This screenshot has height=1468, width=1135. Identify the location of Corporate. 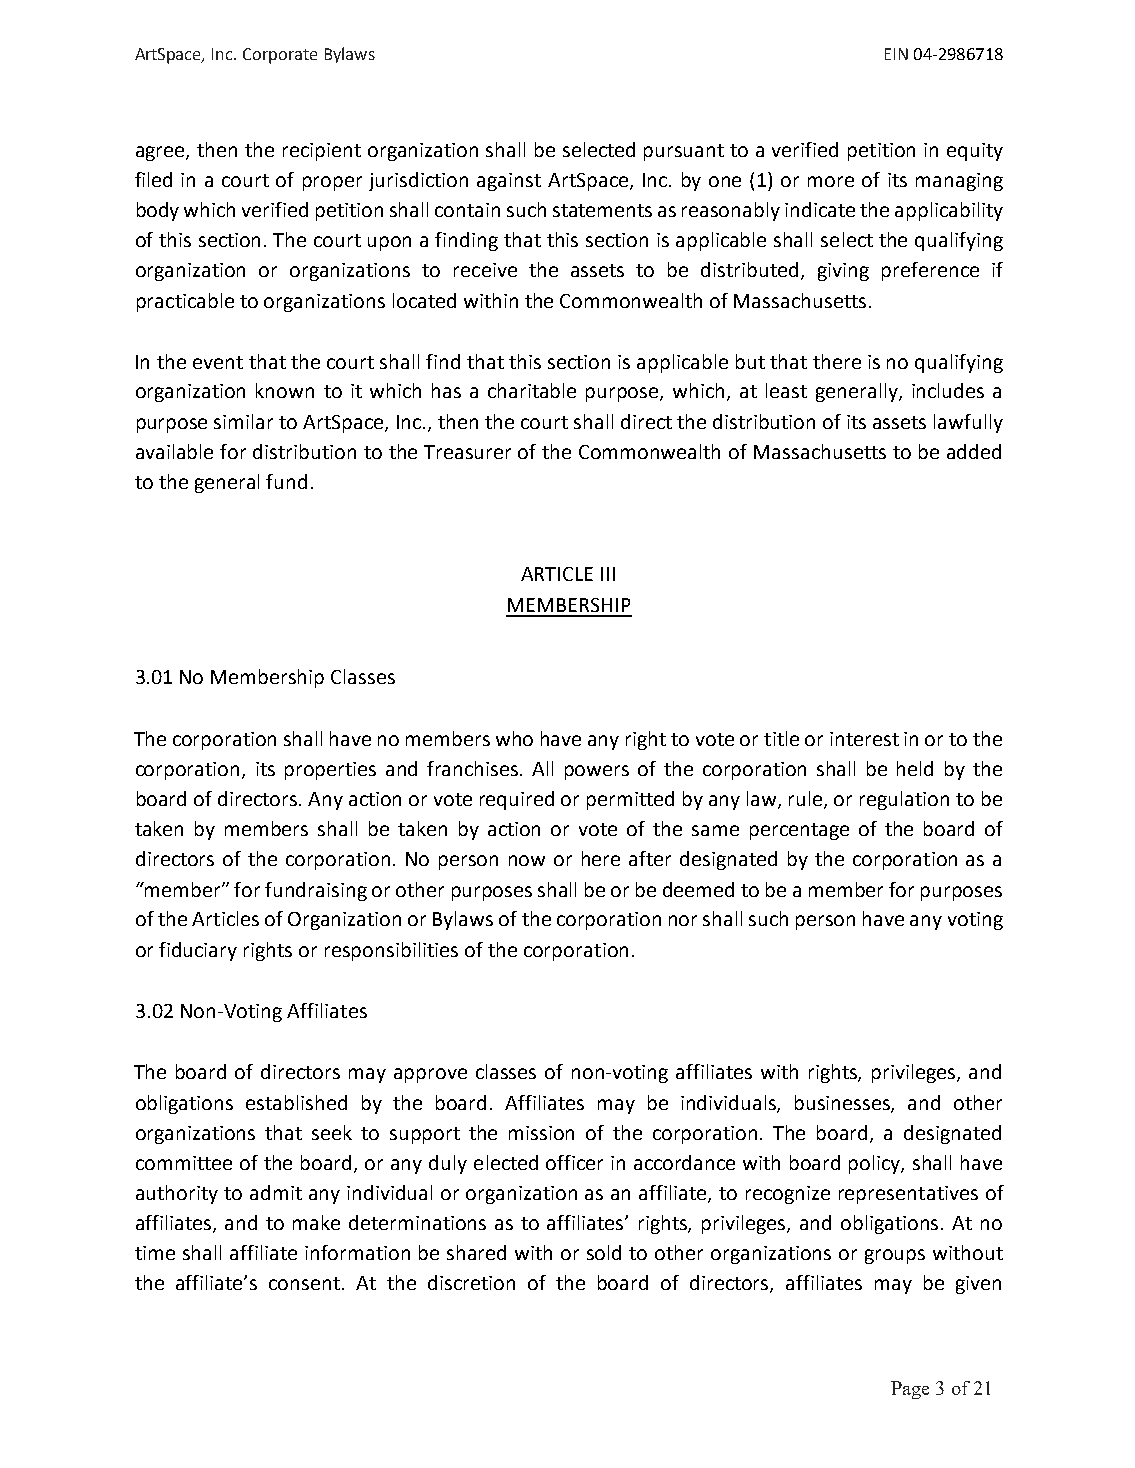
(280, 56).
